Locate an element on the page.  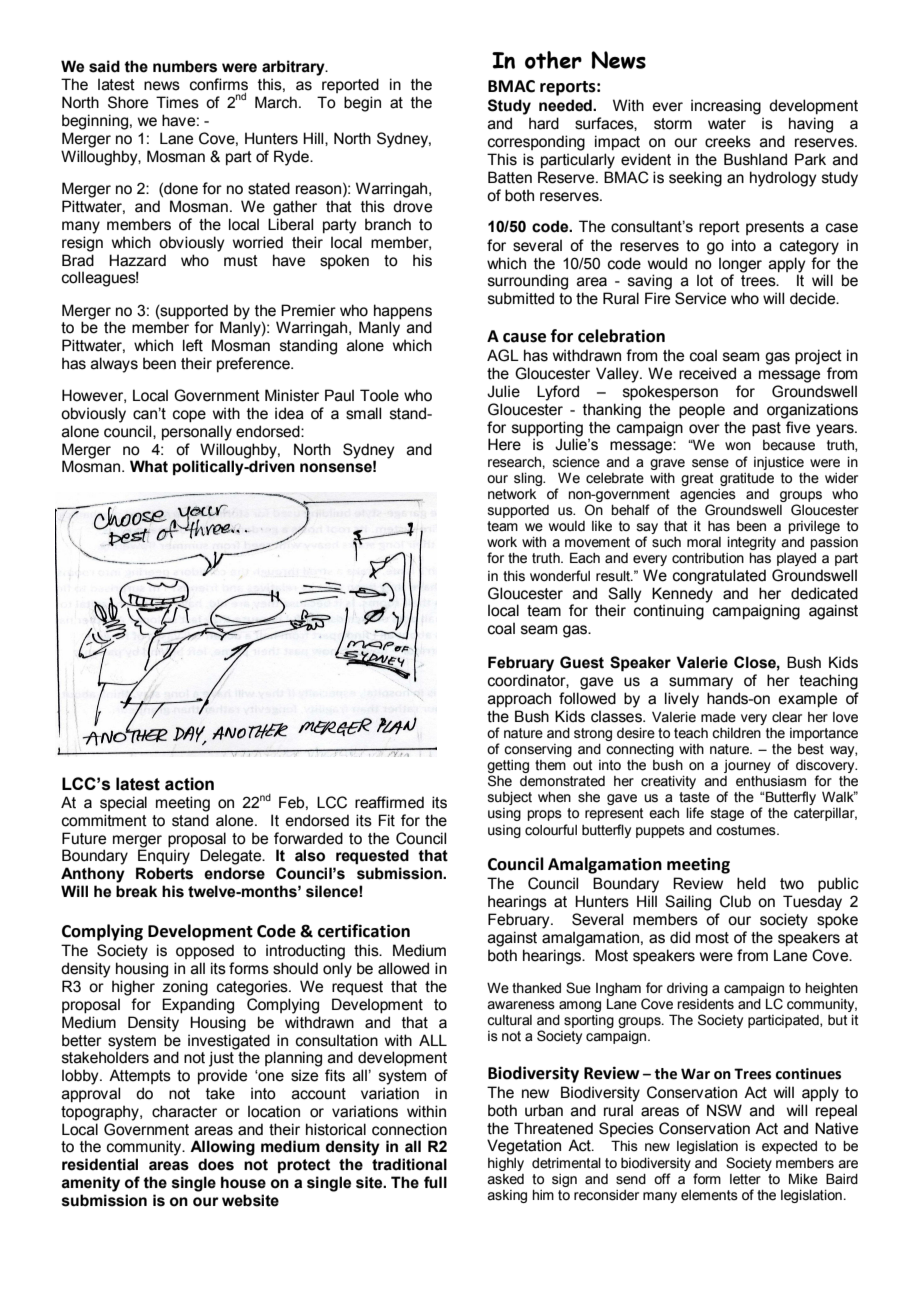
approach is located at coordinates (519, 699).
